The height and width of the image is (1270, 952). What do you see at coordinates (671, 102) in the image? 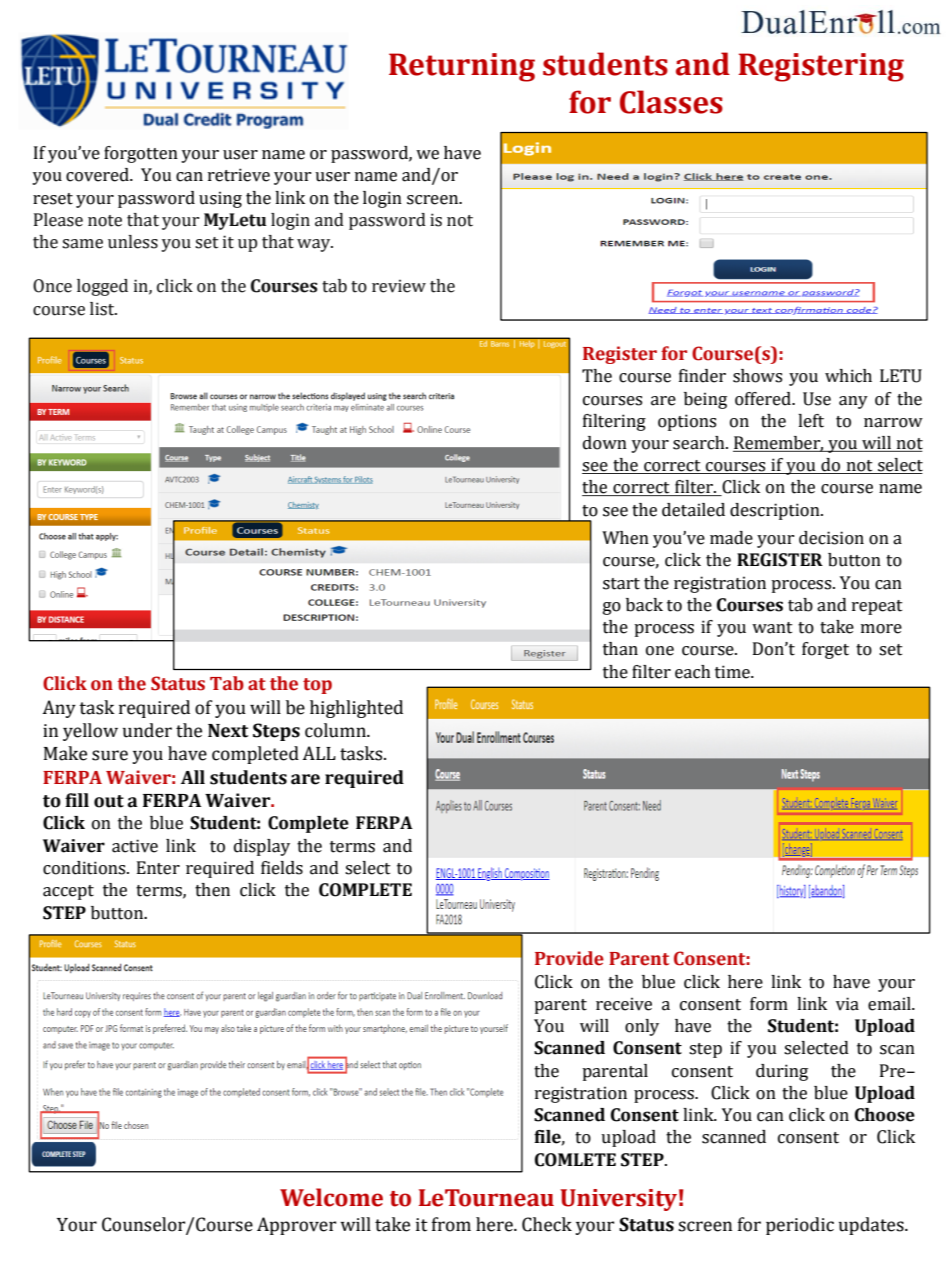
I see `Classes` at bounding box center [671, 102].
